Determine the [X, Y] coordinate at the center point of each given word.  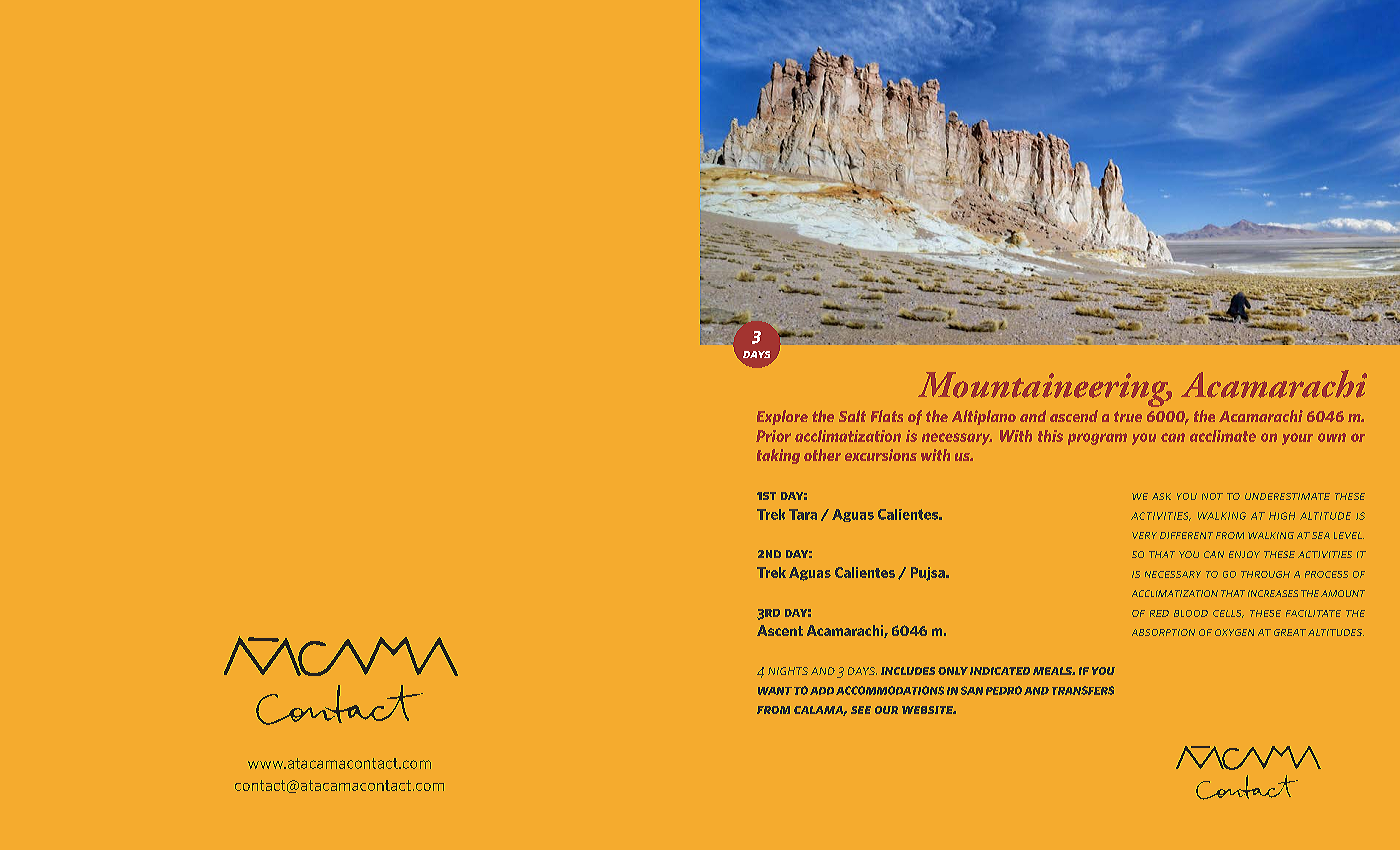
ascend [1074, 416]
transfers [1083, 690]
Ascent [780, 630]
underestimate [1287, 496]
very [1144, 535]
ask [1161, 496]
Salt [852, 416]
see [861, 710]
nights [788, 671]
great [1290, 632]
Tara [803, 514]
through [1265, 574]
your [1297, 439]
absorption [1163, 632]
